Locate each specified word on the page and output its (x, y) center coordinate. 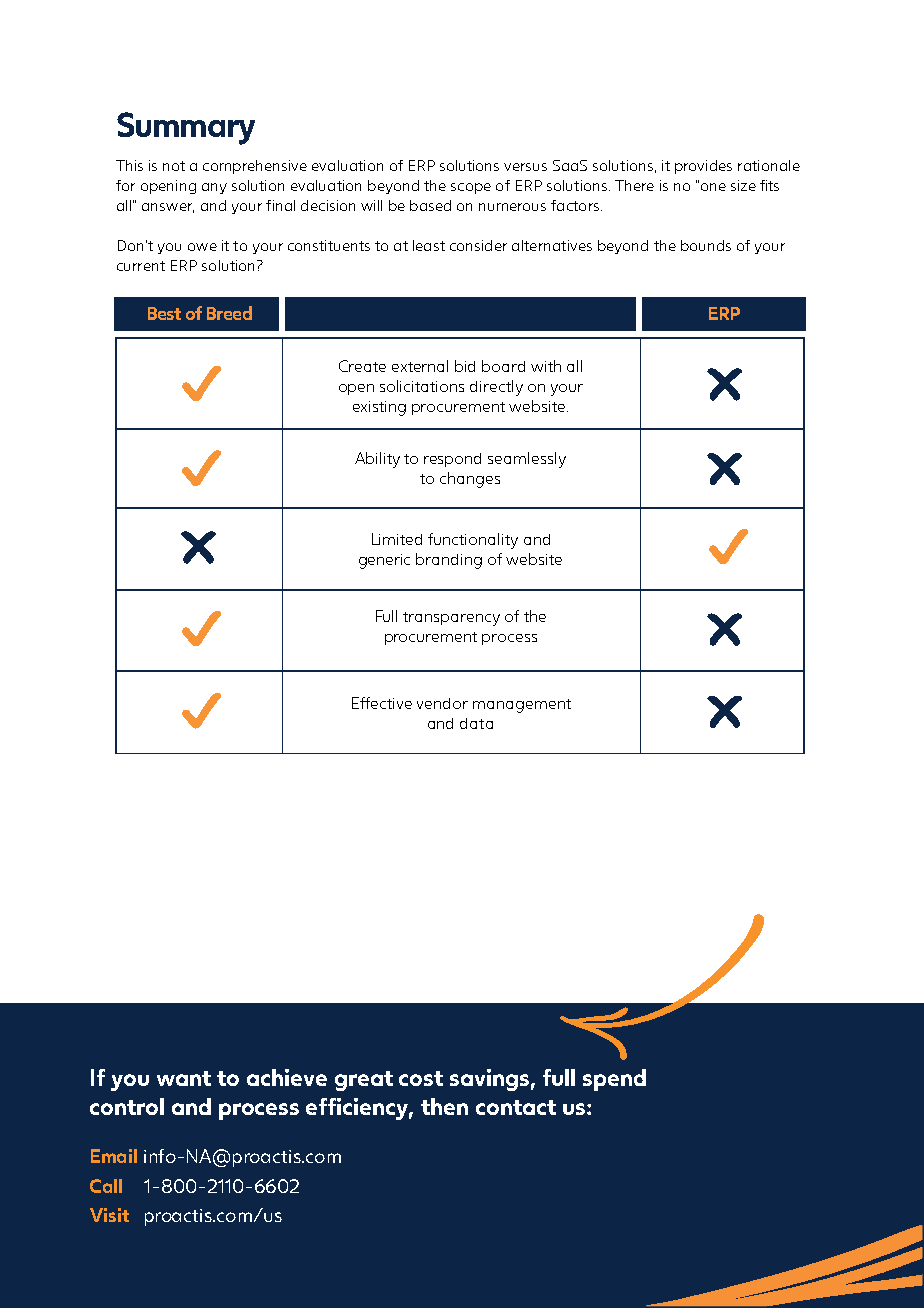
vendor (442, 703)
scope (471, 188)
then (444, 1106)
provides (703, 167)
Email (114, 1156)
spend (614, 1080)
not (174, 166)
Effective (382, 703)
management (522, 706)
